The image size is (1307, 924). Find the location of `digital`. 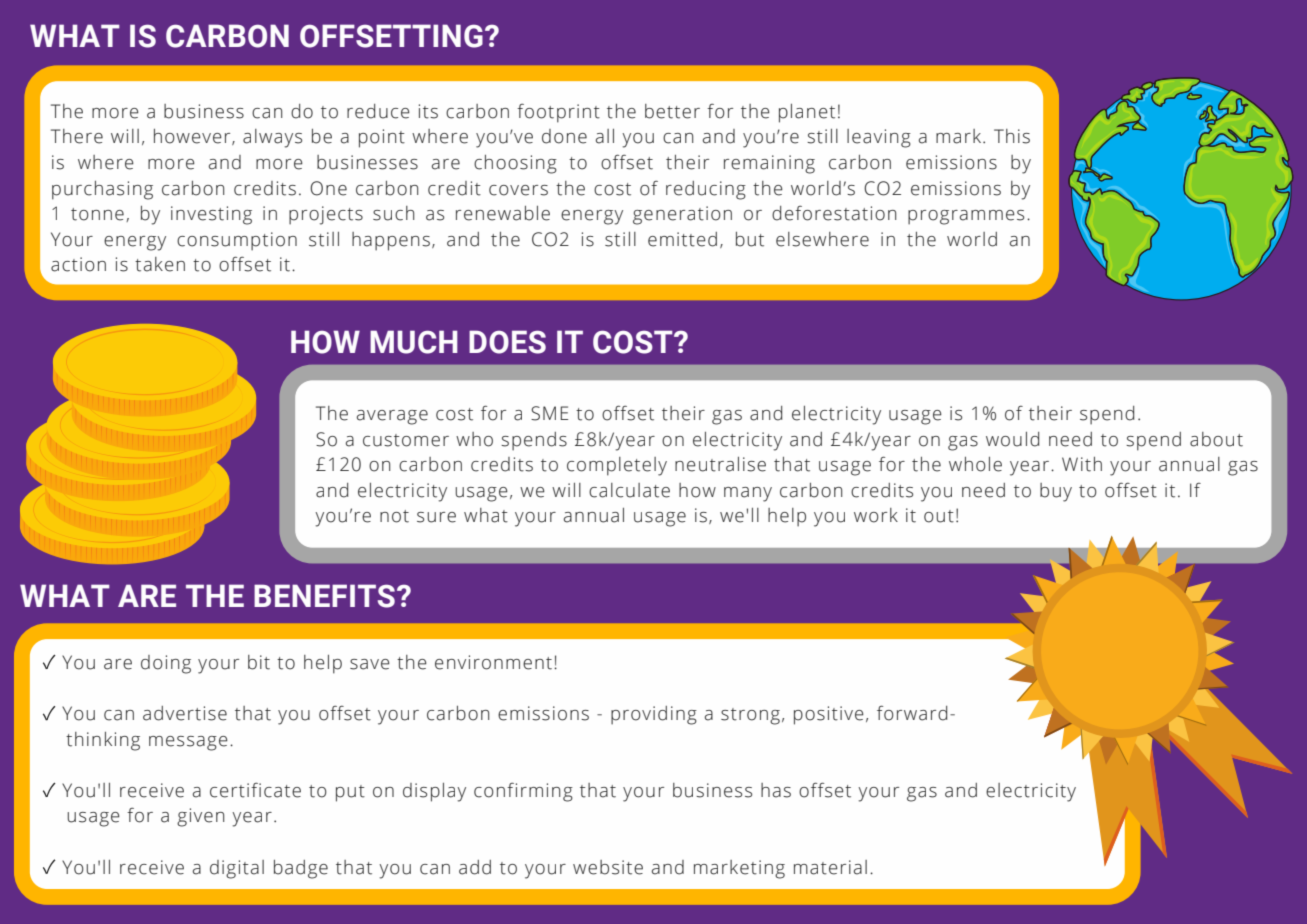

digital is located at coordinates (237, 869).
